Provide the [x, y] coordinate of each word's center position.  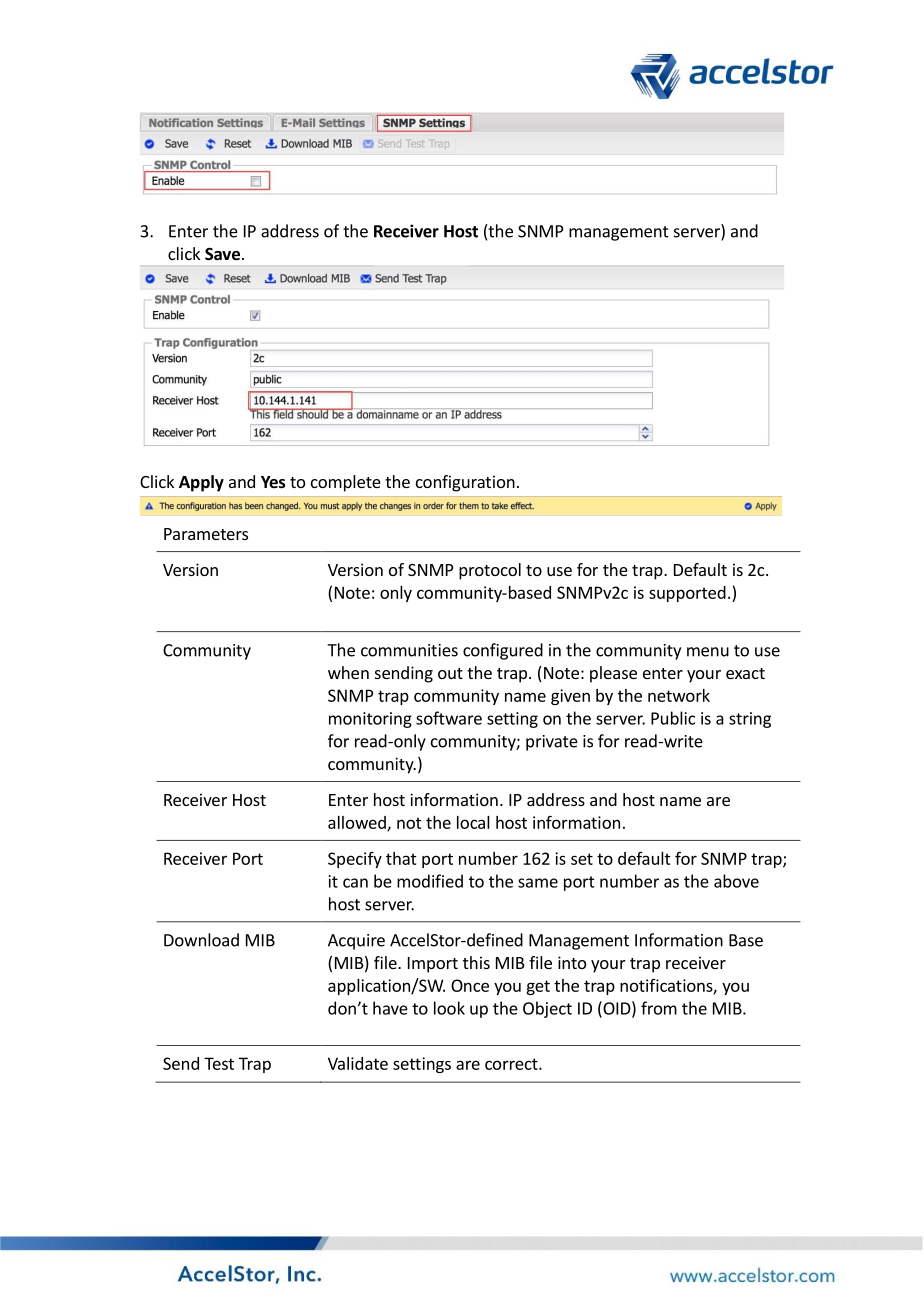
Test [219, 1063]
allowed [358, 823]
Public [673, 718]
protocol [490, 571]
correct [512, 1064]
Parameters [206, 534]
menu [708, 652]
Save [222, 254]
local [473, 822]
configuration [465, 483]
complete [346, 483]
